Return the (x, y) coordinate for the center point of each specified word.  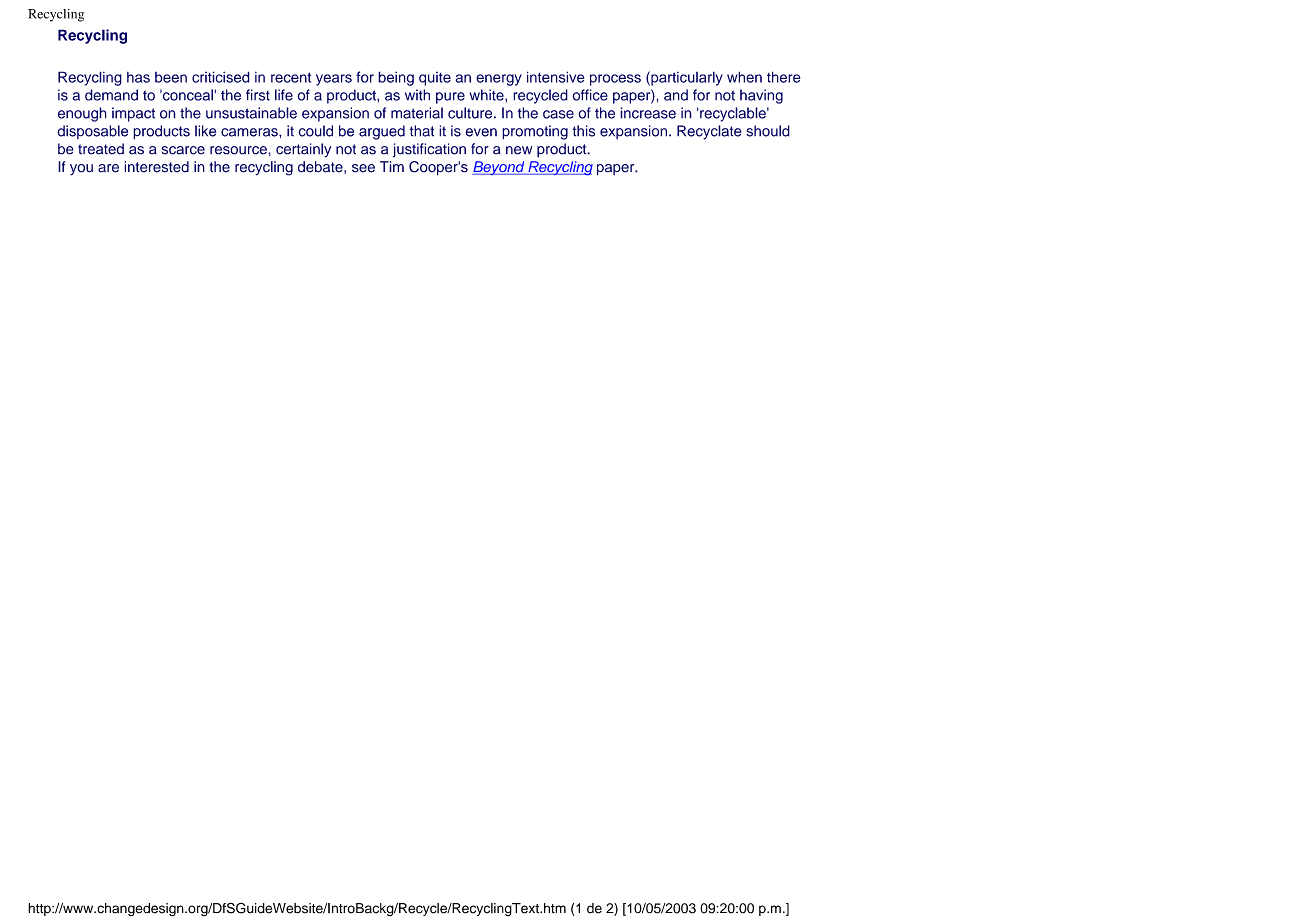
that (422, 131)
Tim (392, 166)
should (768, 131)
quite (435, 79)
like (205, 131)
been (171, 77)
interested (156, 167)
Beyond (499, 168)
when (744, 77)
